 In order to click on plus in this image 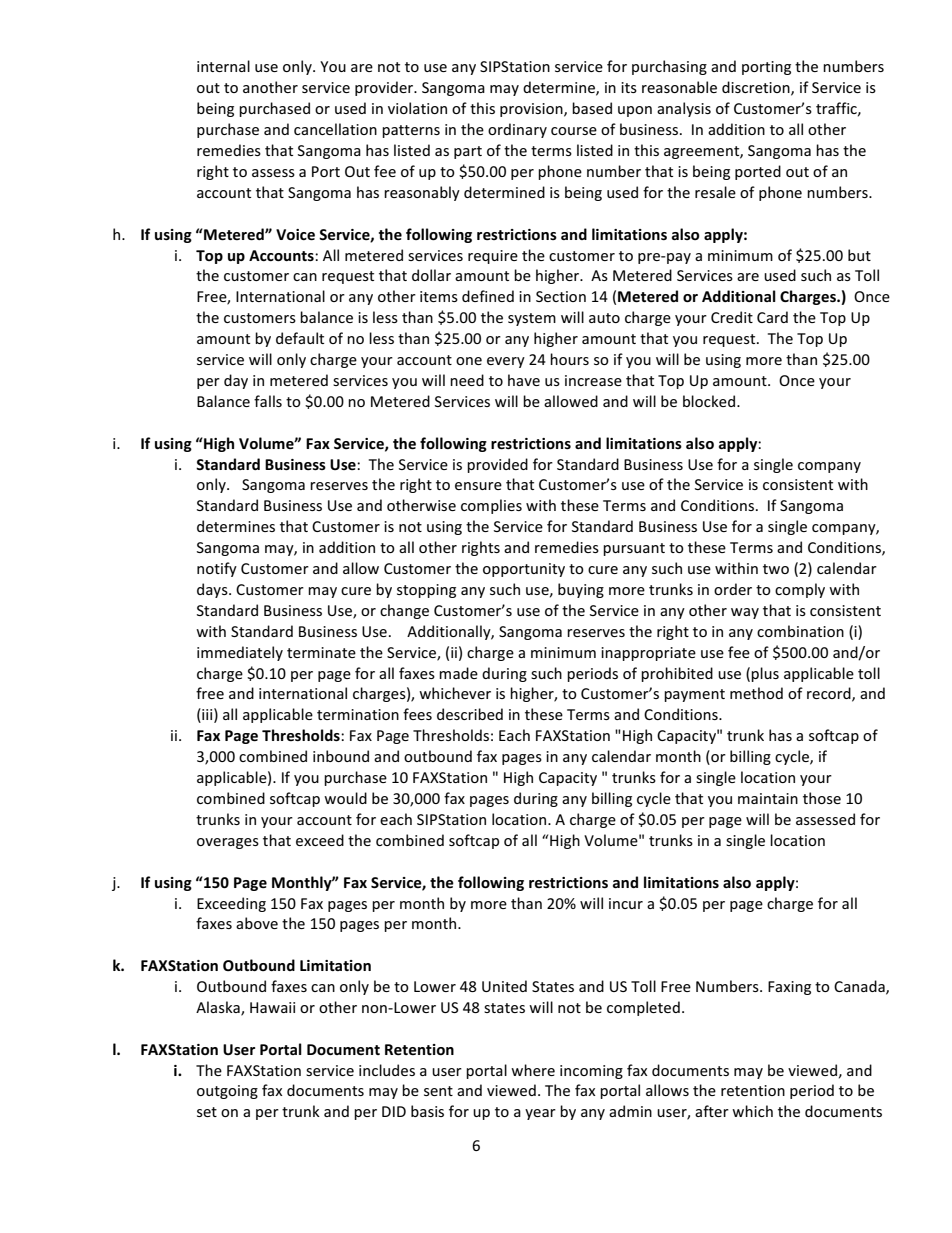, I will do `click(765, 674)`.
